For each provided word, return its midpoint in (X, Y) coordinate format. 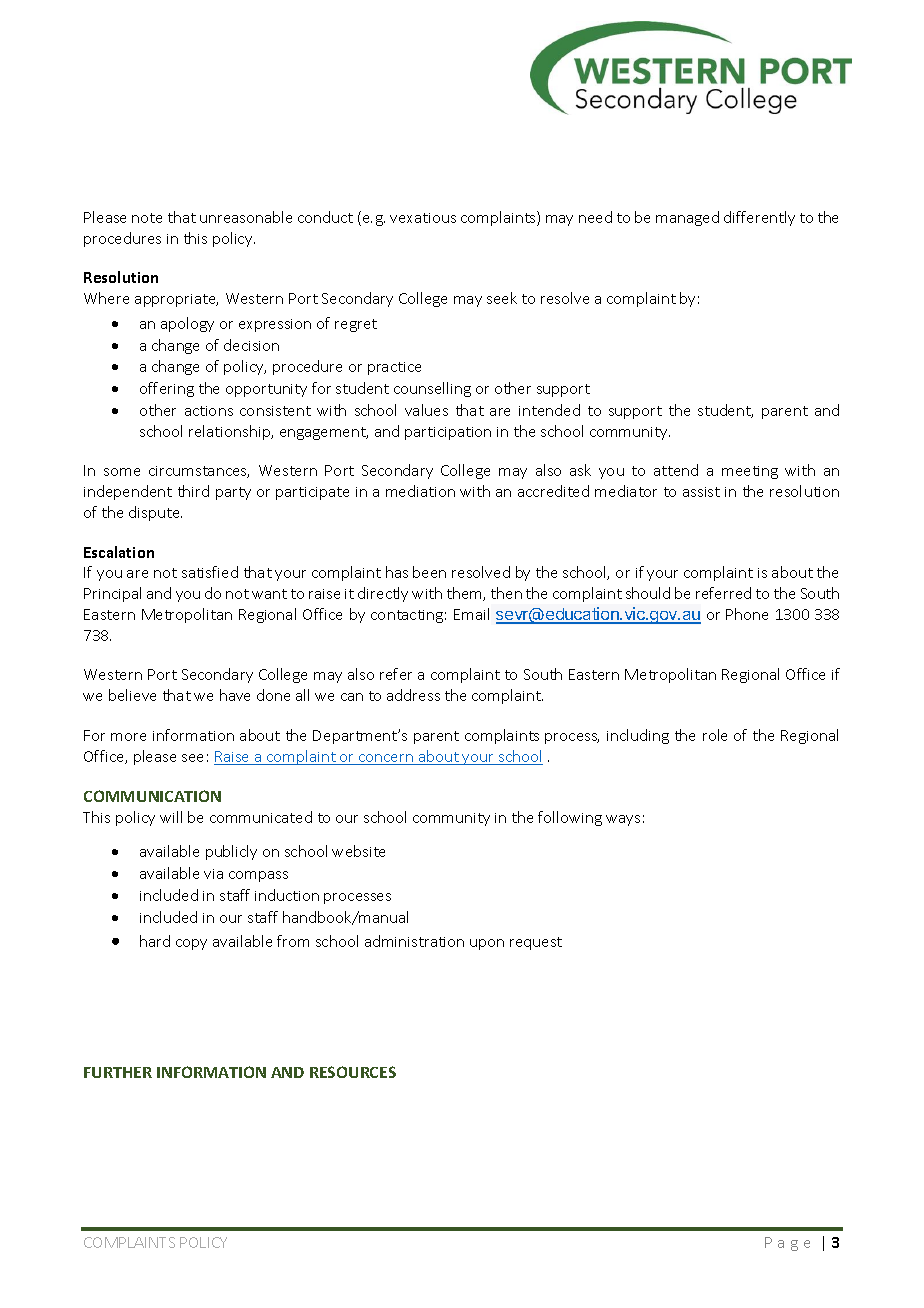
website (358, 851)
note (147, 218)
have (235, 695)
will (171, 817)
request (536, 943)
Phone (747, 614)
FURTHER (118, 1072)
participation (448, 433)
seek (502, 298)
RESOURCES (353, 1072)
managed (687, 218)
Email (471, 614)
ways (623, 820)
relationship (231, 432)
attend (676, 470)
